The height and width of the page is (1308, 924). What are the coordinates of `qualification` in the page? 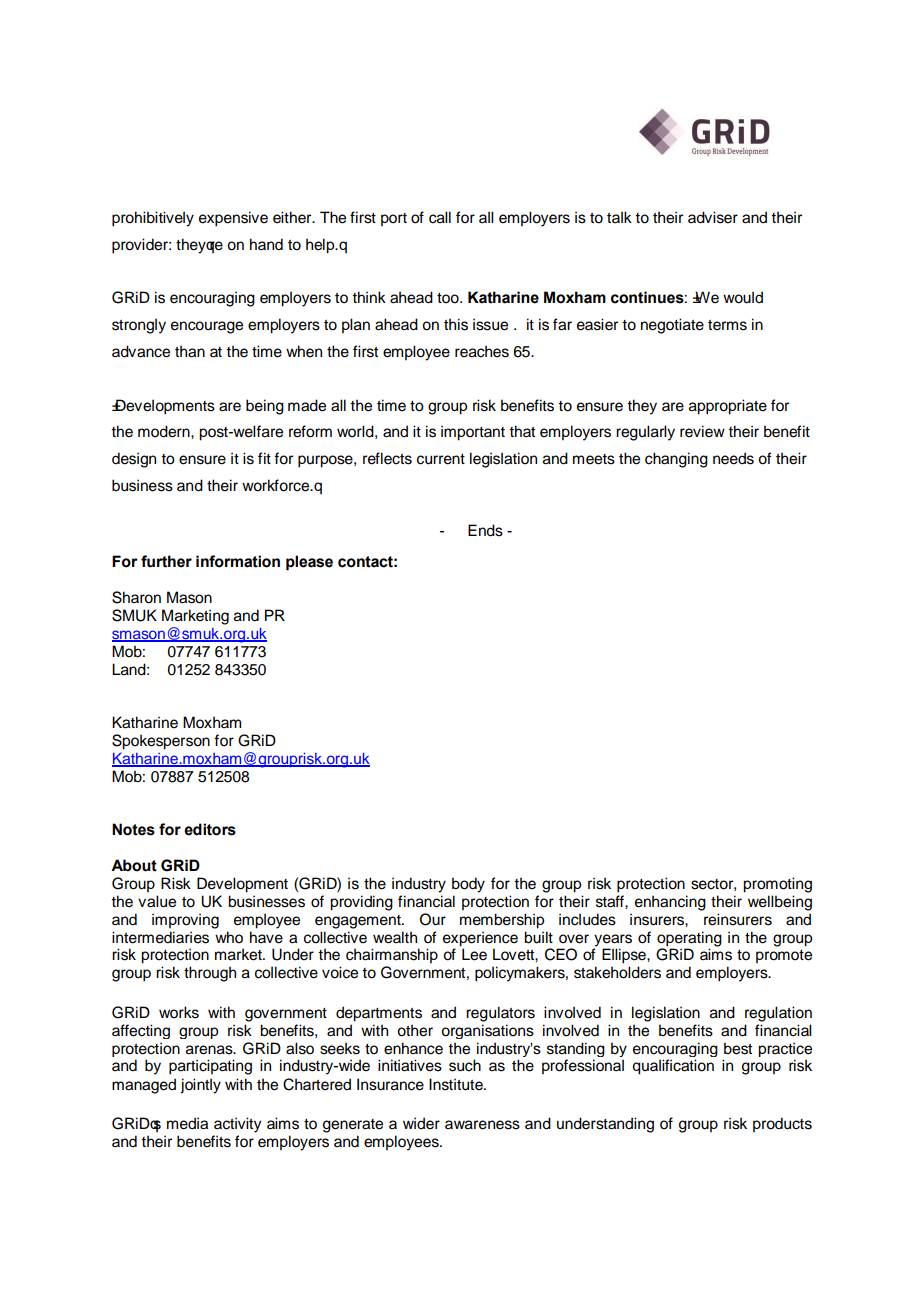 It's located at (673, 1067).
